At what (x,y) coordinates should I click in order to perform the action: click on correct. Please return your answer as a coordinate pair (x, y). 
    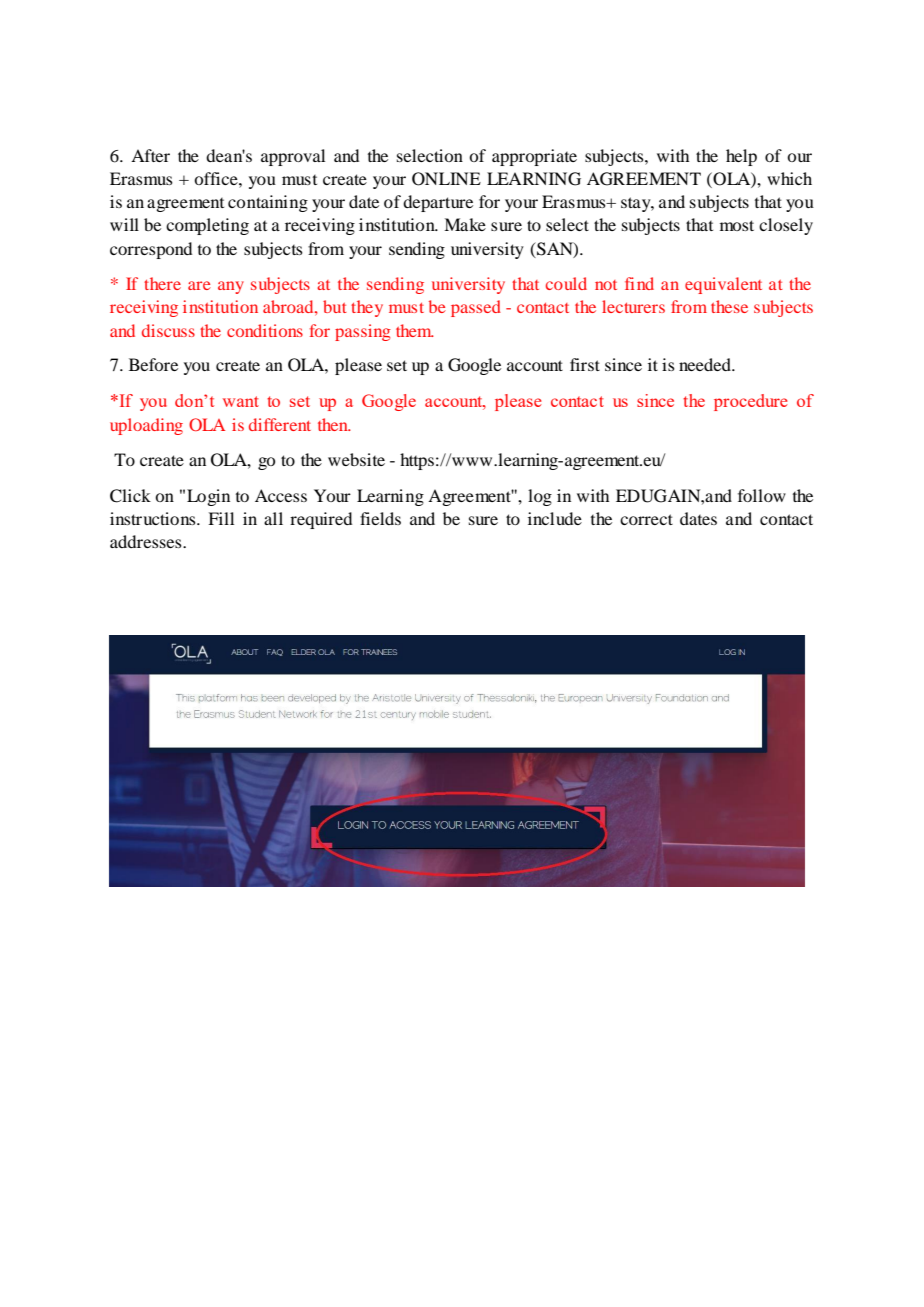
    Looking at the image, I should click on (646, 519).
